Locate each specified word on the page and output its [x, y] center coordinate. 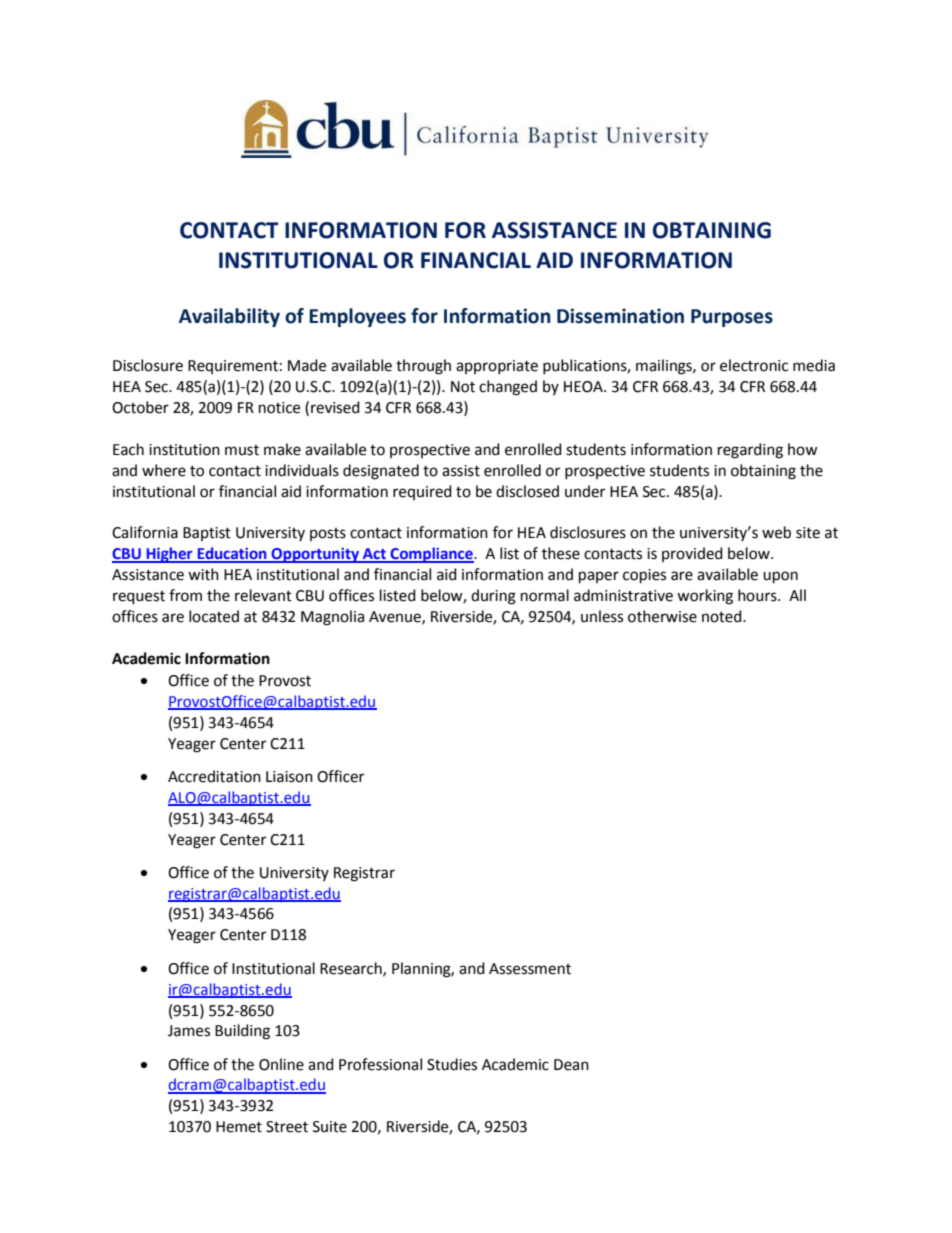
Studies [452, 1064]
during [493, 597]
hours [758, 595]
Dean [571, 1065]
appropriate [497, 367]
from [185, 595]
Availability [229, 317]
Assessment [530, 969]
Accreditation [214, 776]
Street [287, 1127]
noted [723, 616]
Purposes [732, 318]
